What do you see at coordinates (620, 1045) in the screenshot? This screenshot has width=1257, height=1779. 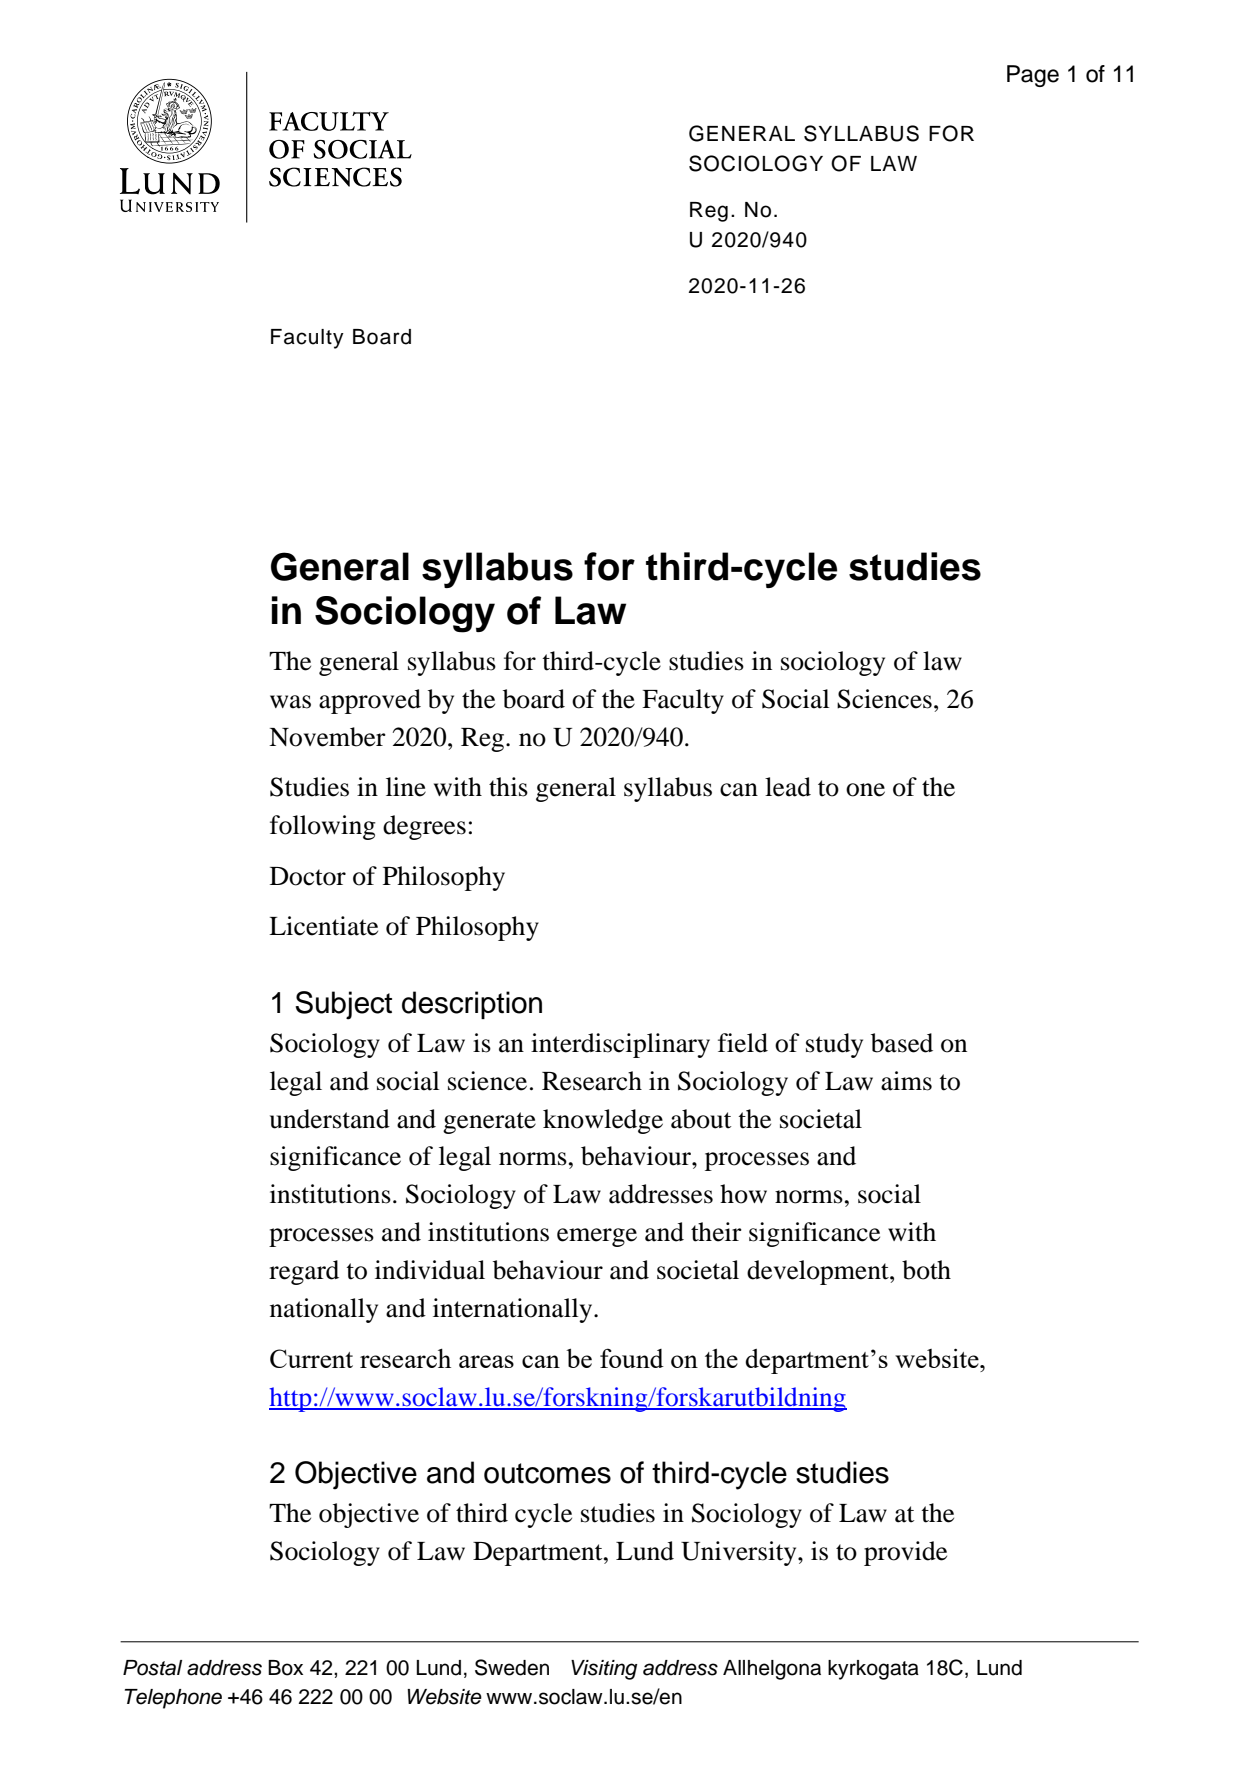 I see `interdisciplinary` at bounding box center [620, 1045].
